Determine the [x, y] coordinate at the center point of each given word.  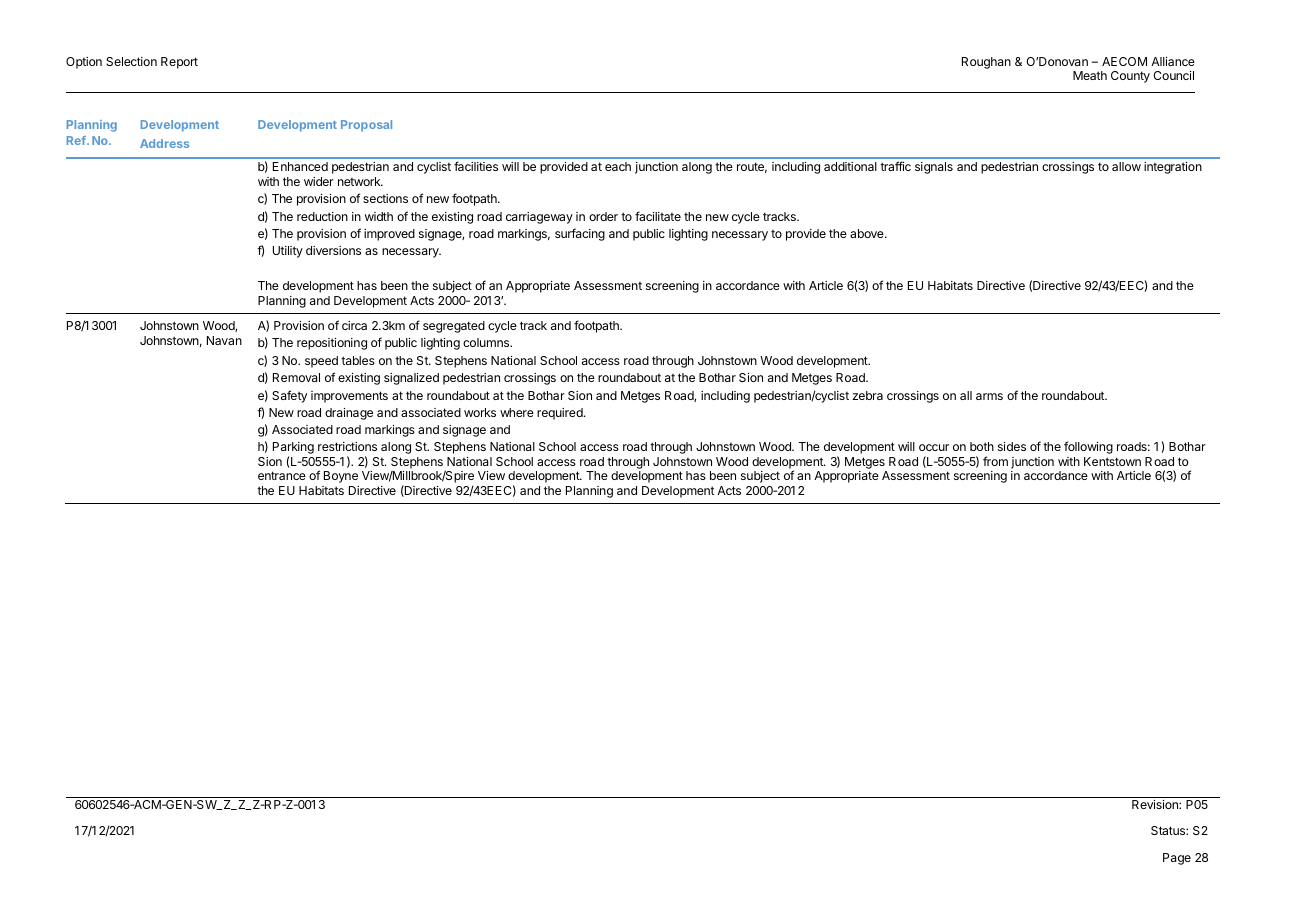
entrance [282, 475]
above [868, 233]
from [995, 461]
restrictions [347, 446]
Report [179, 63]
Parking [293, 449]
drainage [349, 414]
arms [989, 396]
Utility [288, 252]
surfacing [580, 234]
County [1130, 77]
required [561, 414]
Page [1177, 859]
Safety [289, 396]
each [618, 166]
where [517, 412]
